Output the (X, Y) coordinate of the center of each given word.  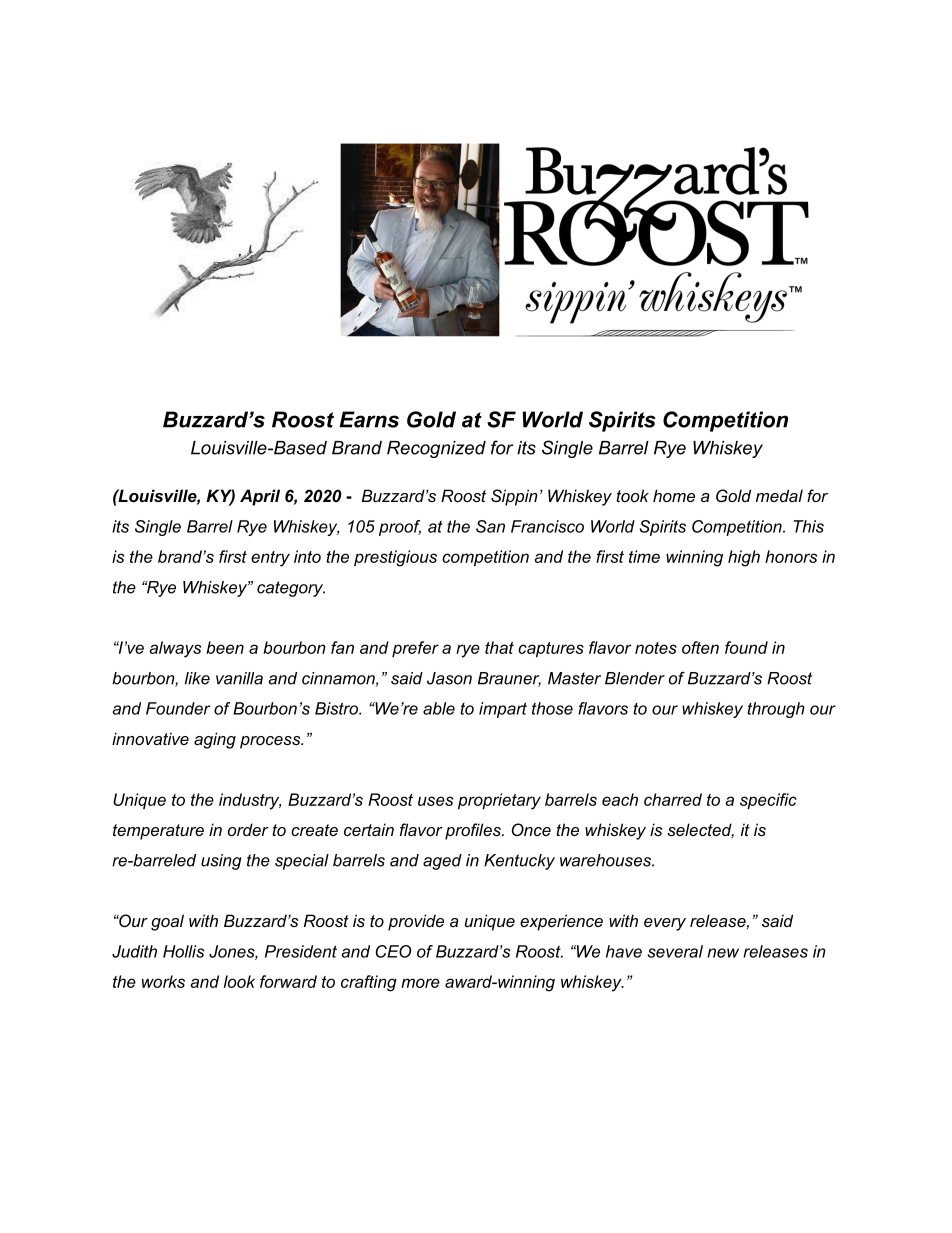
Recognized (436, 449)
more (420, 983)
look (239, 981)
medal (779, 495)
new (723, 953)
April (260, 497)
